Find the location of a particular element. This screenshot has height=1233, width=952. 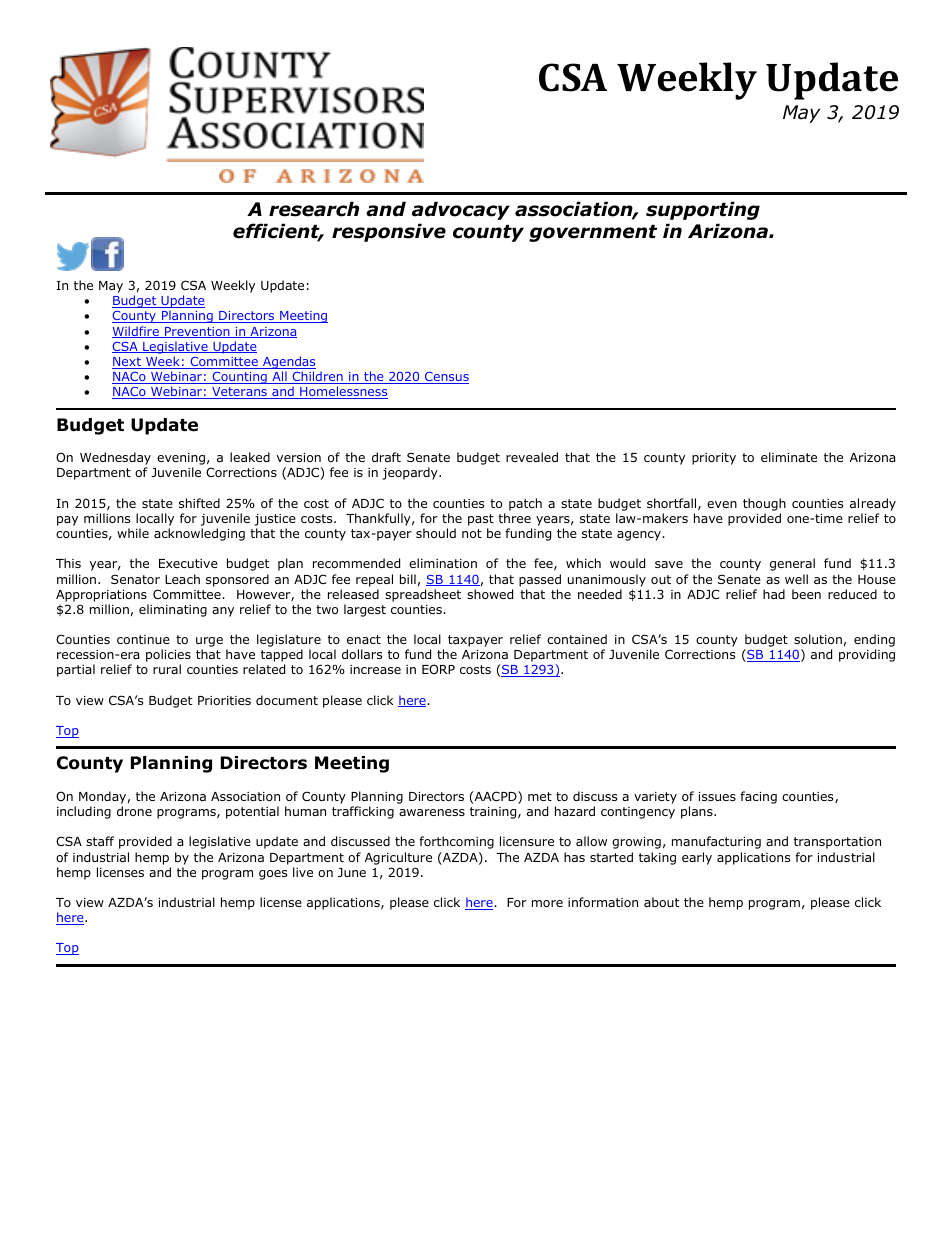

Veterans is located at coordinates (239, 393).
